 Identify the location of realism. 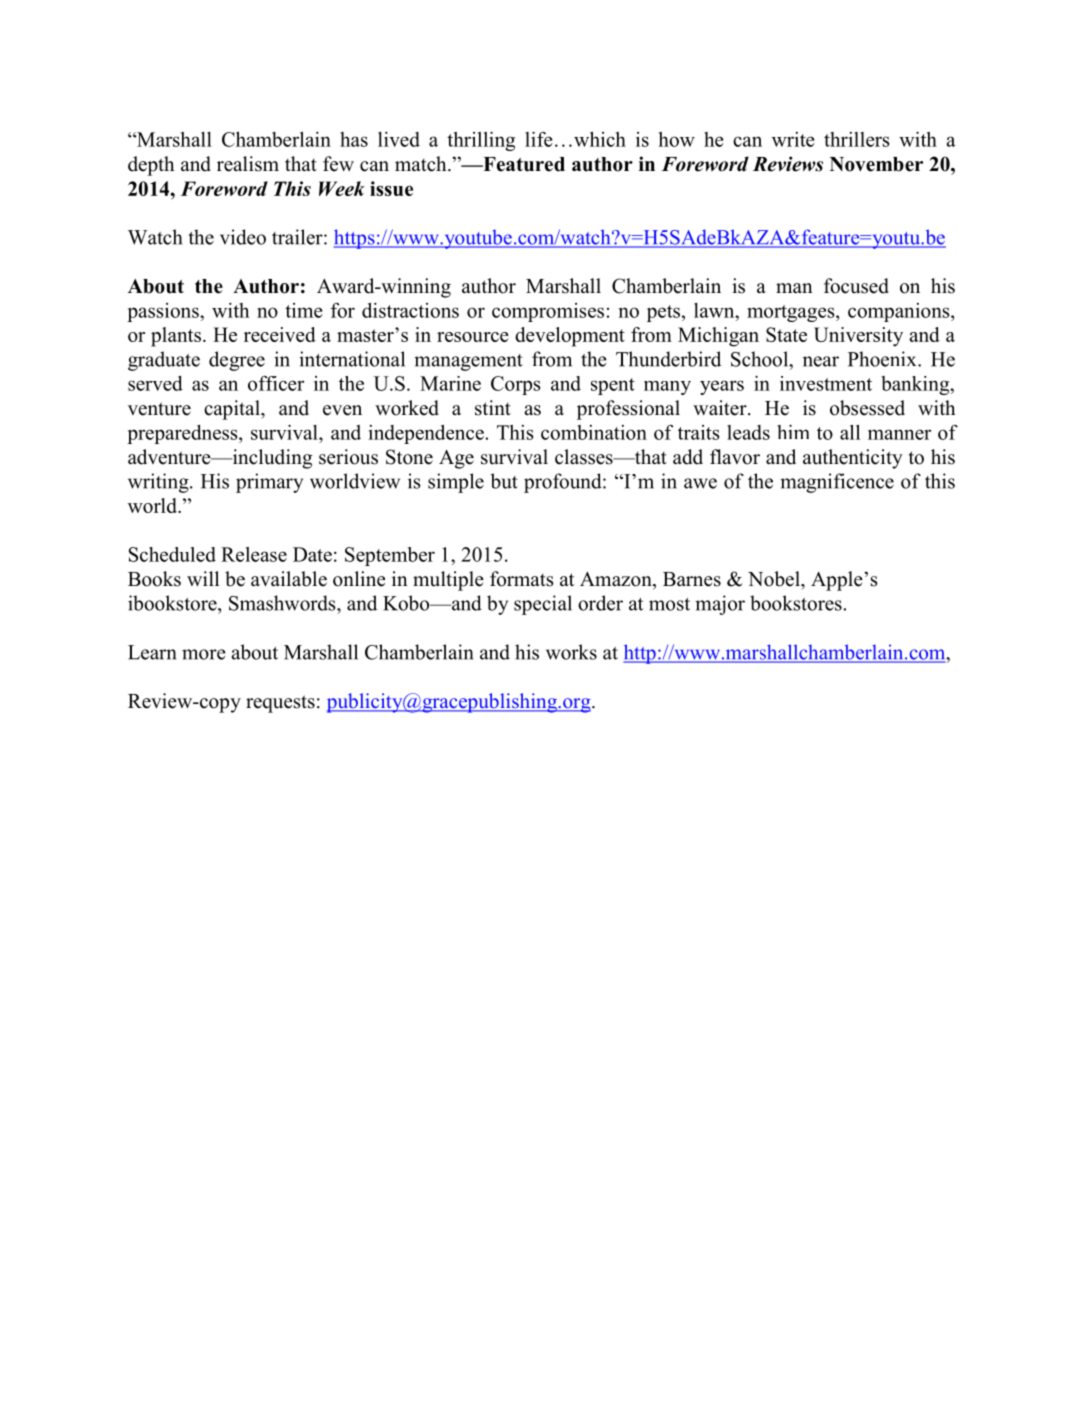
(248, 164).
